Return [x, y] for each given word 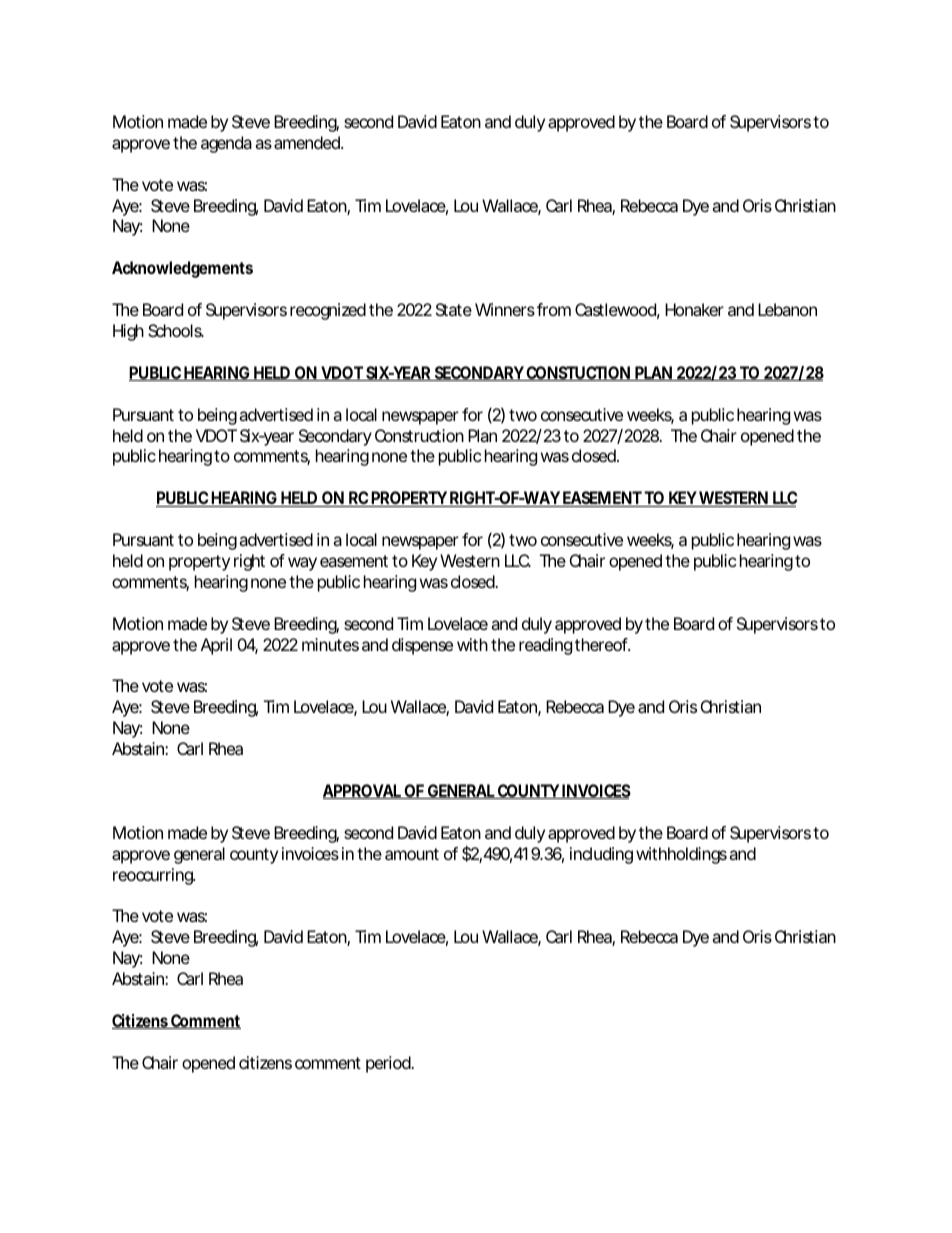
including [601, 855]
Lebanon [787, 309]
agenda [226, 144]
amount [412, 854]
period [389, 1064]
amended [308, 142]
